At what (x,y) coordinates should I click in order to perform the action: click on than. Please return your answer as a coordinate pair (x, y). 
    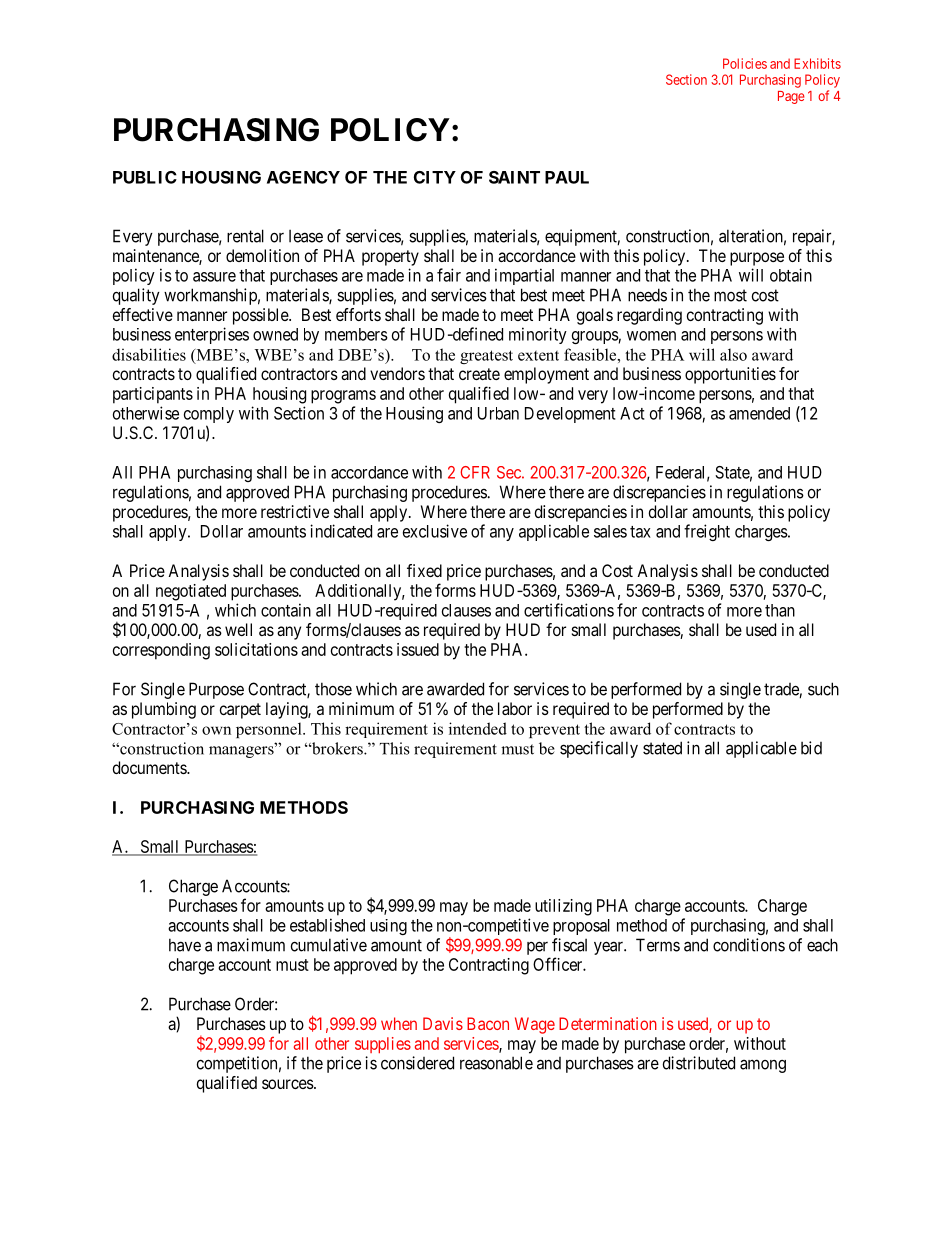
    Looking at the image, I should click on (780, 610).
